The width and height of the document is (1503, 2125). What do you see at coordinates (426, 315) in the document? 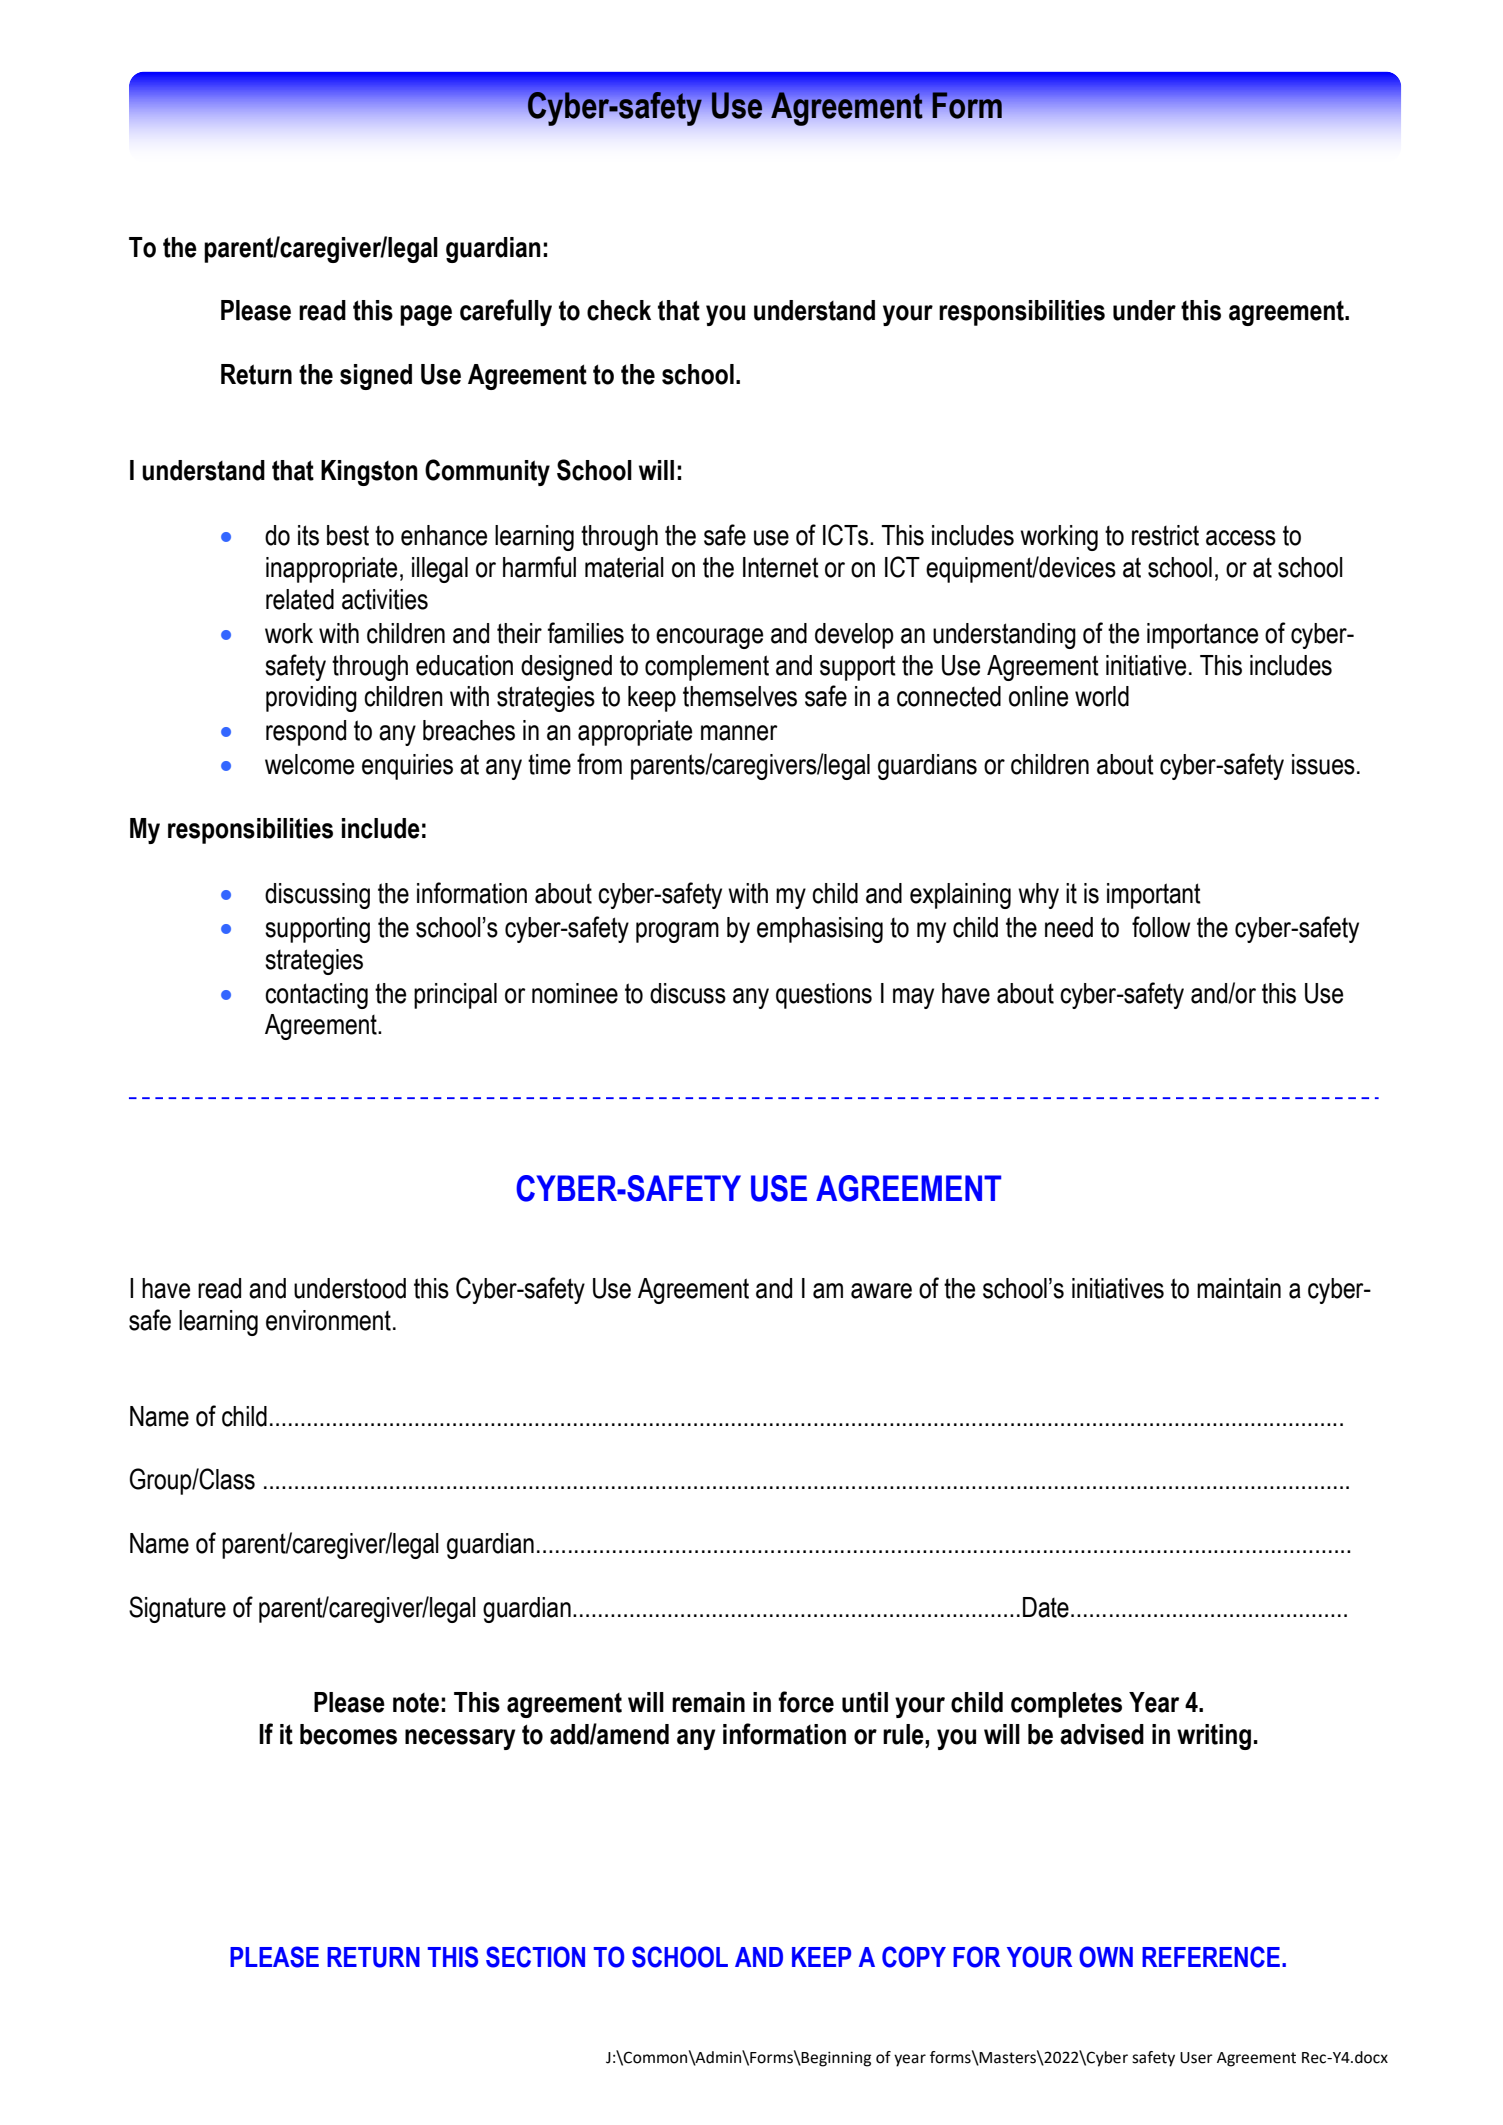
I see `page` at bounding box center [426, 315].
